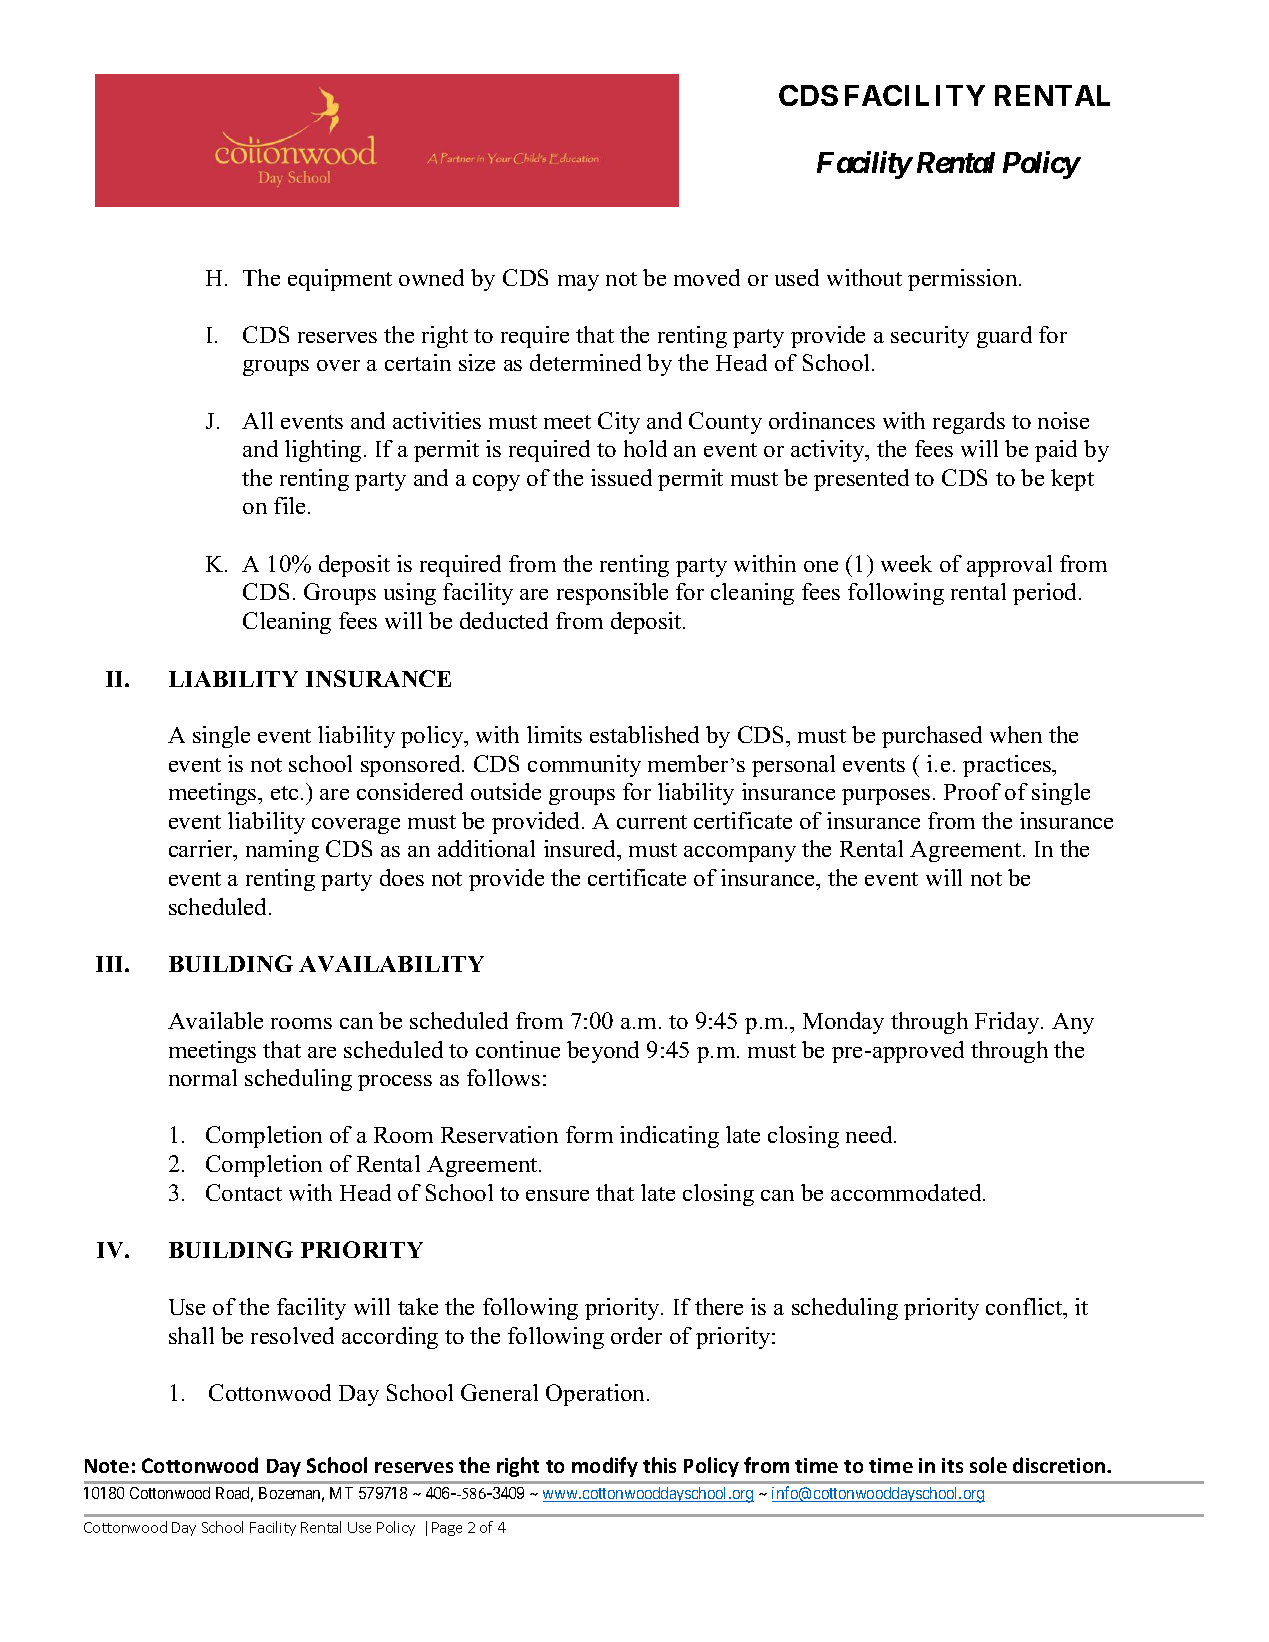  I want to click on Note, so click(107, 1466).
